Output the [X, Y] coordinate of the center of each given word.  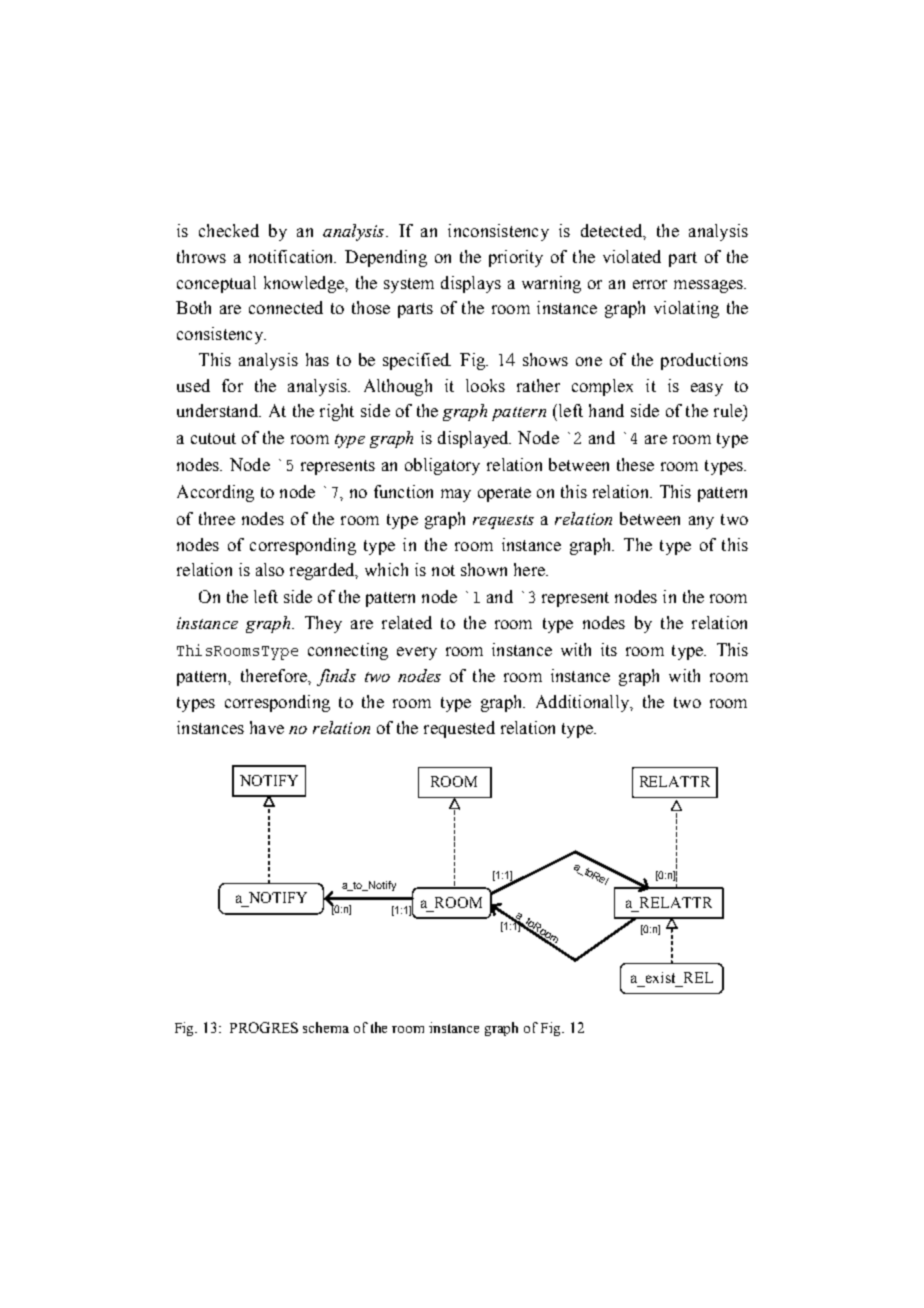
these [635, 464]
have [267, 727]
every [417, 653]
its [609, 649]
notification [292, 256]
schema [326, 1027]
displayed [474, 439]
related [407, 622]
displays [471, 284]
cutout [213, 438]
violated [632, 256]
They [323, 624]
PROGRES [264, 1027]
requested [459, 729]
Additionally [584, 703]
